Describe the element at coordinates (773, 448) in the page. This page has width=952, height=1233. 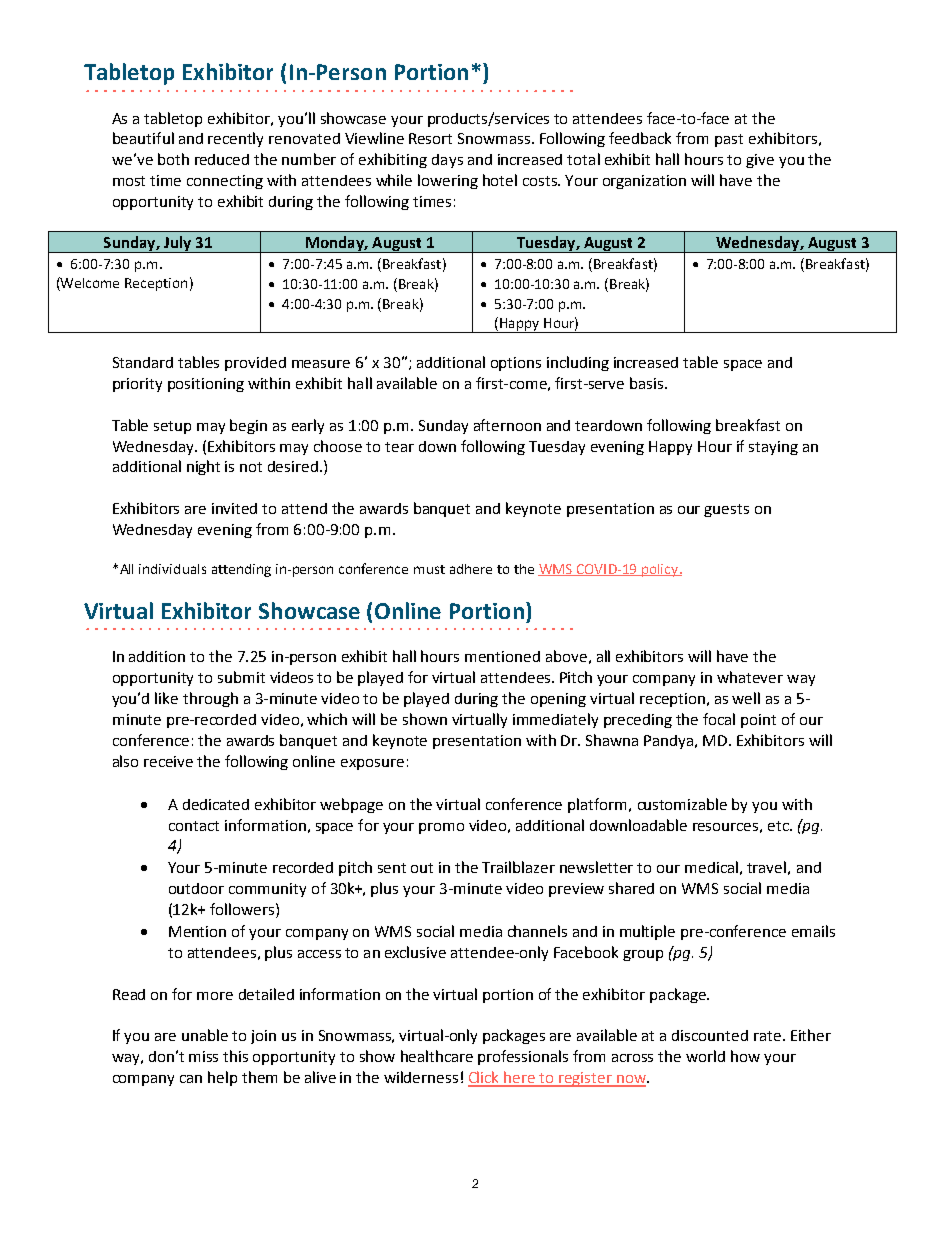
I see `staying` at that location.
